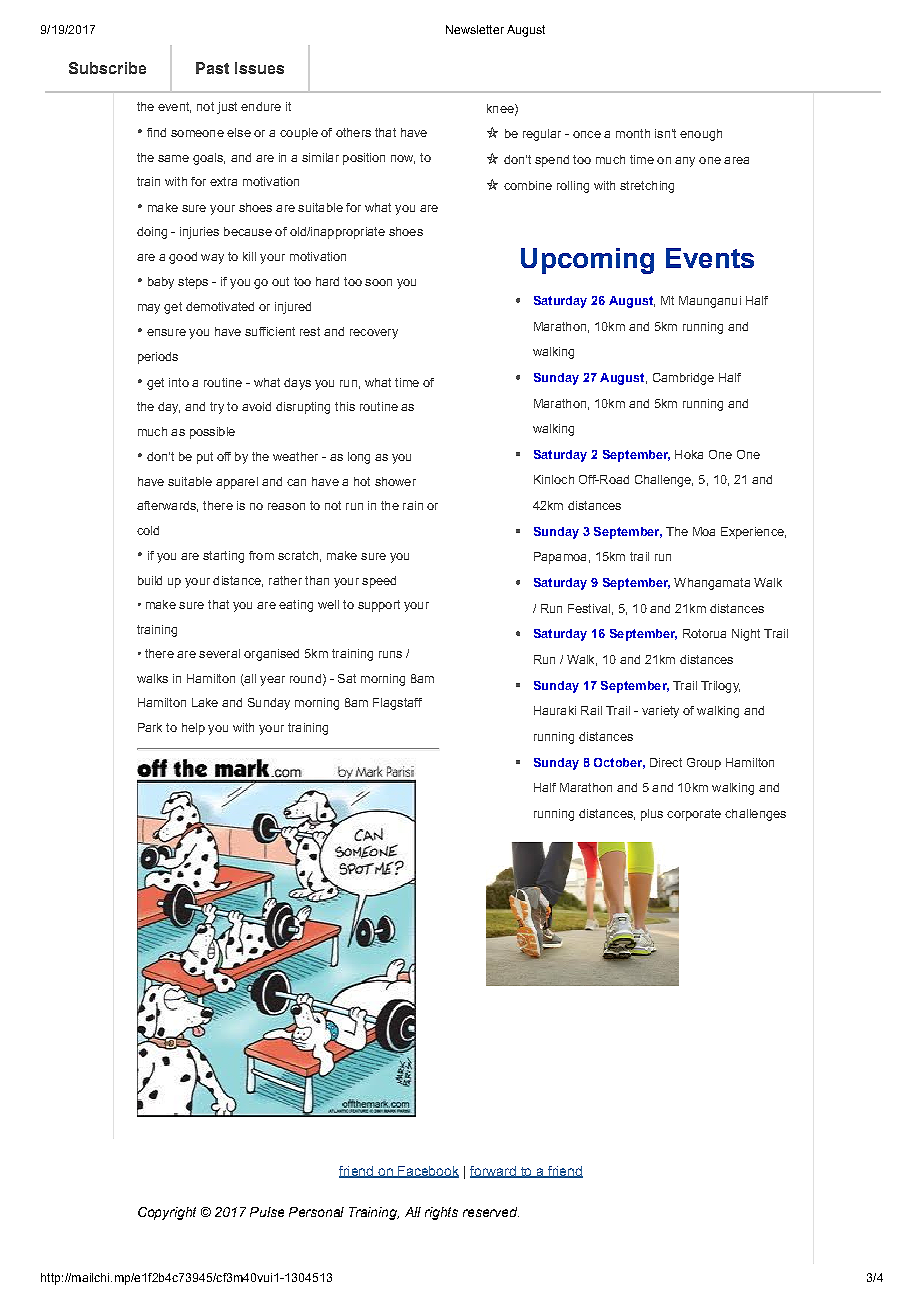 The image size is (924, 1308). Describe the element at coordinates (683, 379) in the page. I see `Cambridge` at that location.
